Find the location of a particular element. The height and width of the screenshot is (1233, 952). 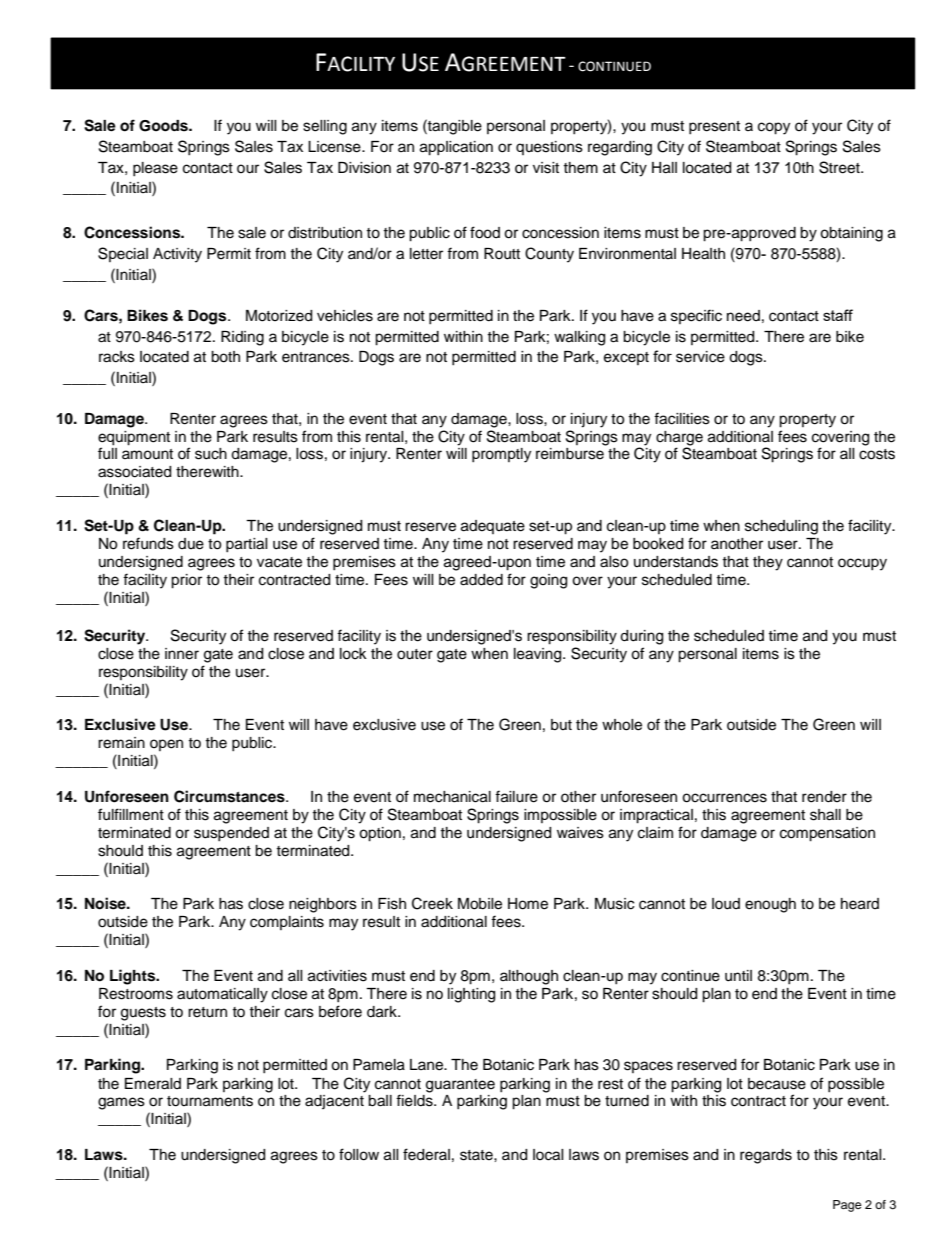

tournaments is located at coordinates (210, 1101).
